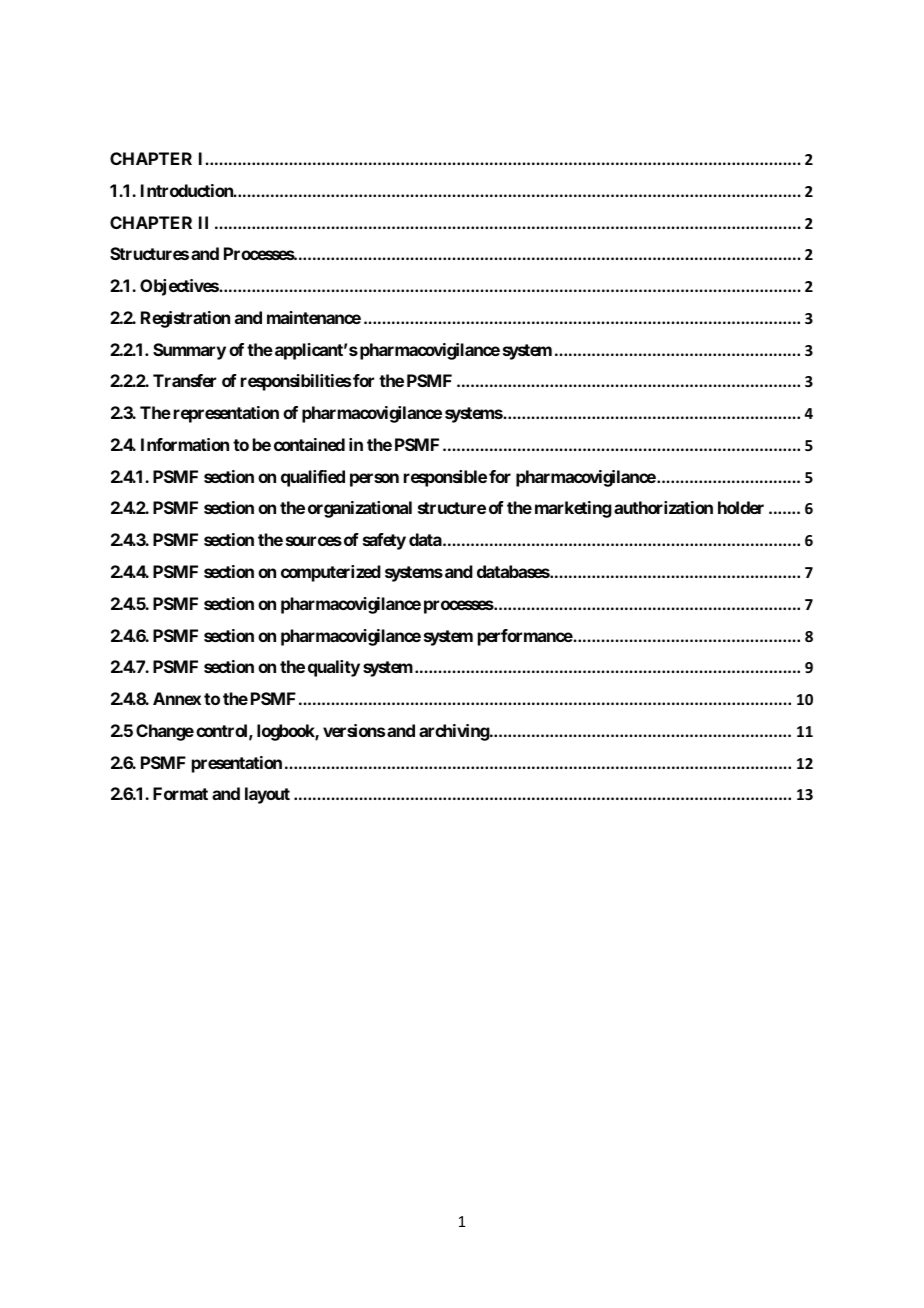 The image size is (924, 1308). What do you see at coordinates (360, 509) in the screenshot?
I see `organizational` at bounding box center [360, 509].
